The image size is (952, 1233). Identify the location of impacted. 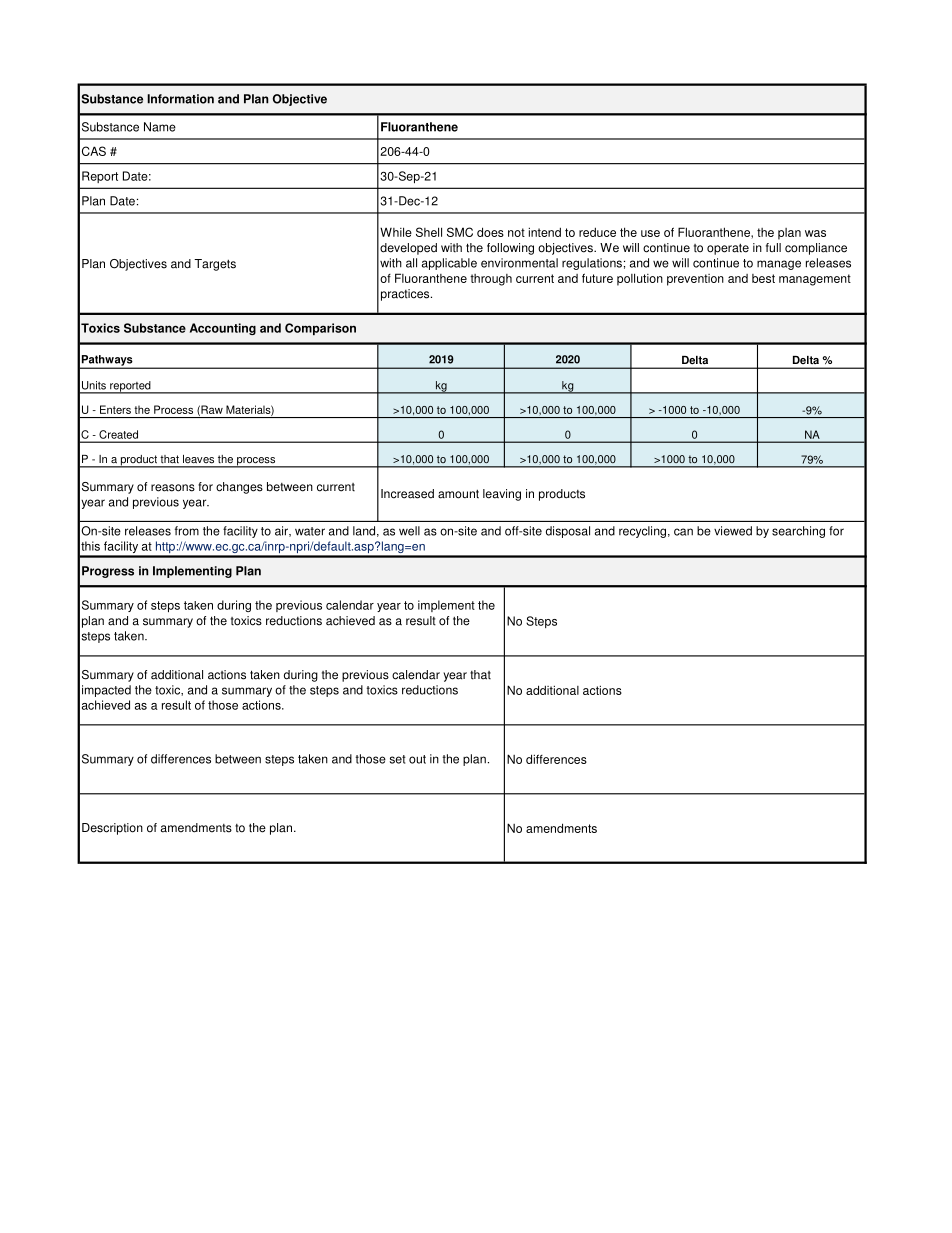
(106, 691).
